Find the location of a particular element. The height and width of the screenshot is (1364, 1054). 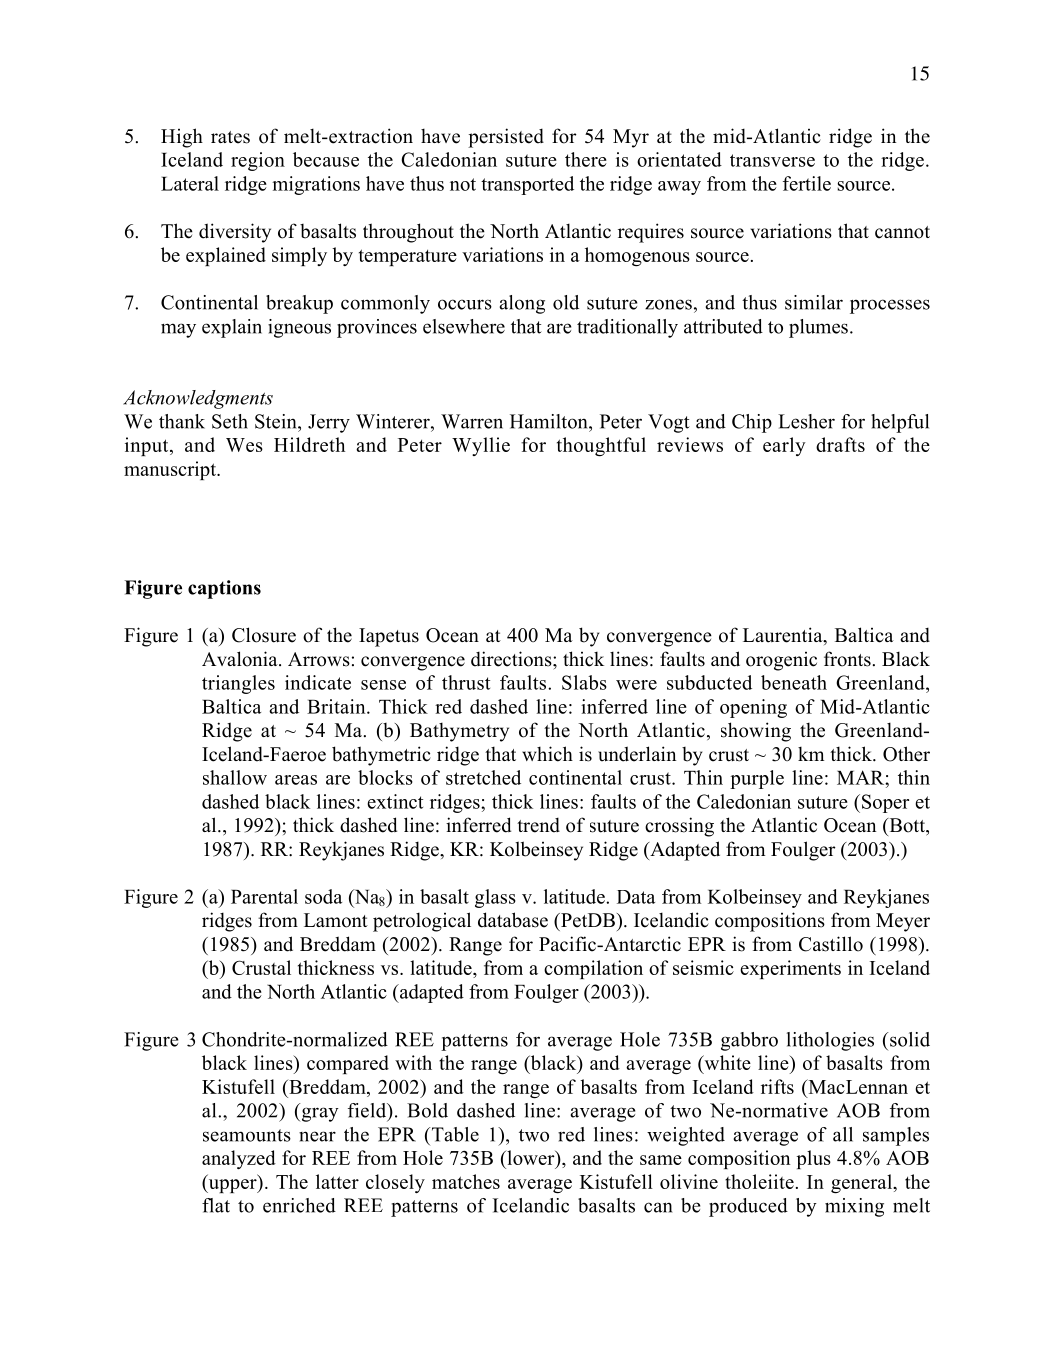

upper is located at coordinates (232, 1186).
